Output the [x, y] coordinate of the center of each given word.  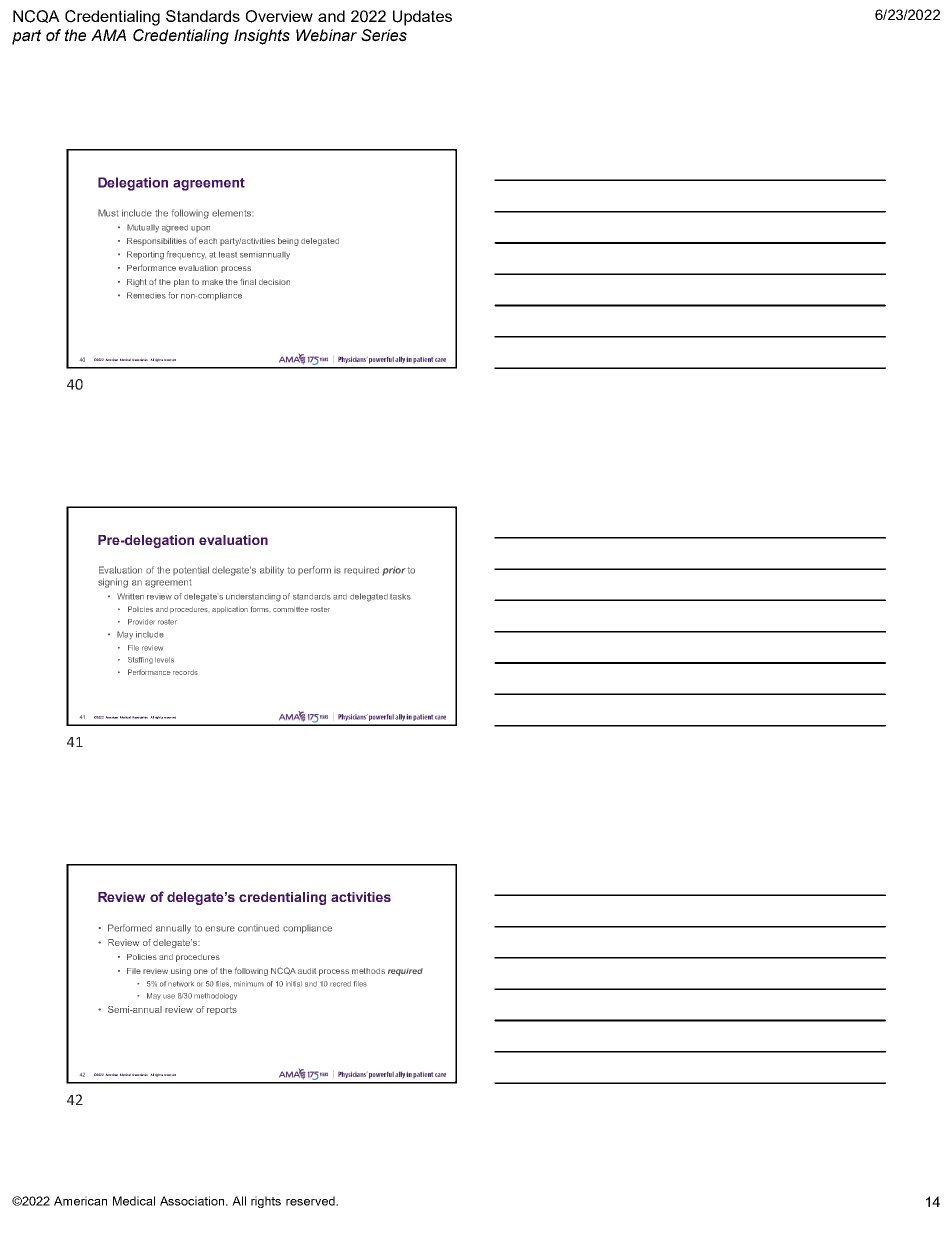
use [169, 996]
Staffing [140, 660]
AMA [108, 35]
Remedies [146, 295]
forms [260, 609]
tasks [400, 597]
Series [384, 35]
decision [274, 282]
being [288, 242]
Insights [262, 37]
